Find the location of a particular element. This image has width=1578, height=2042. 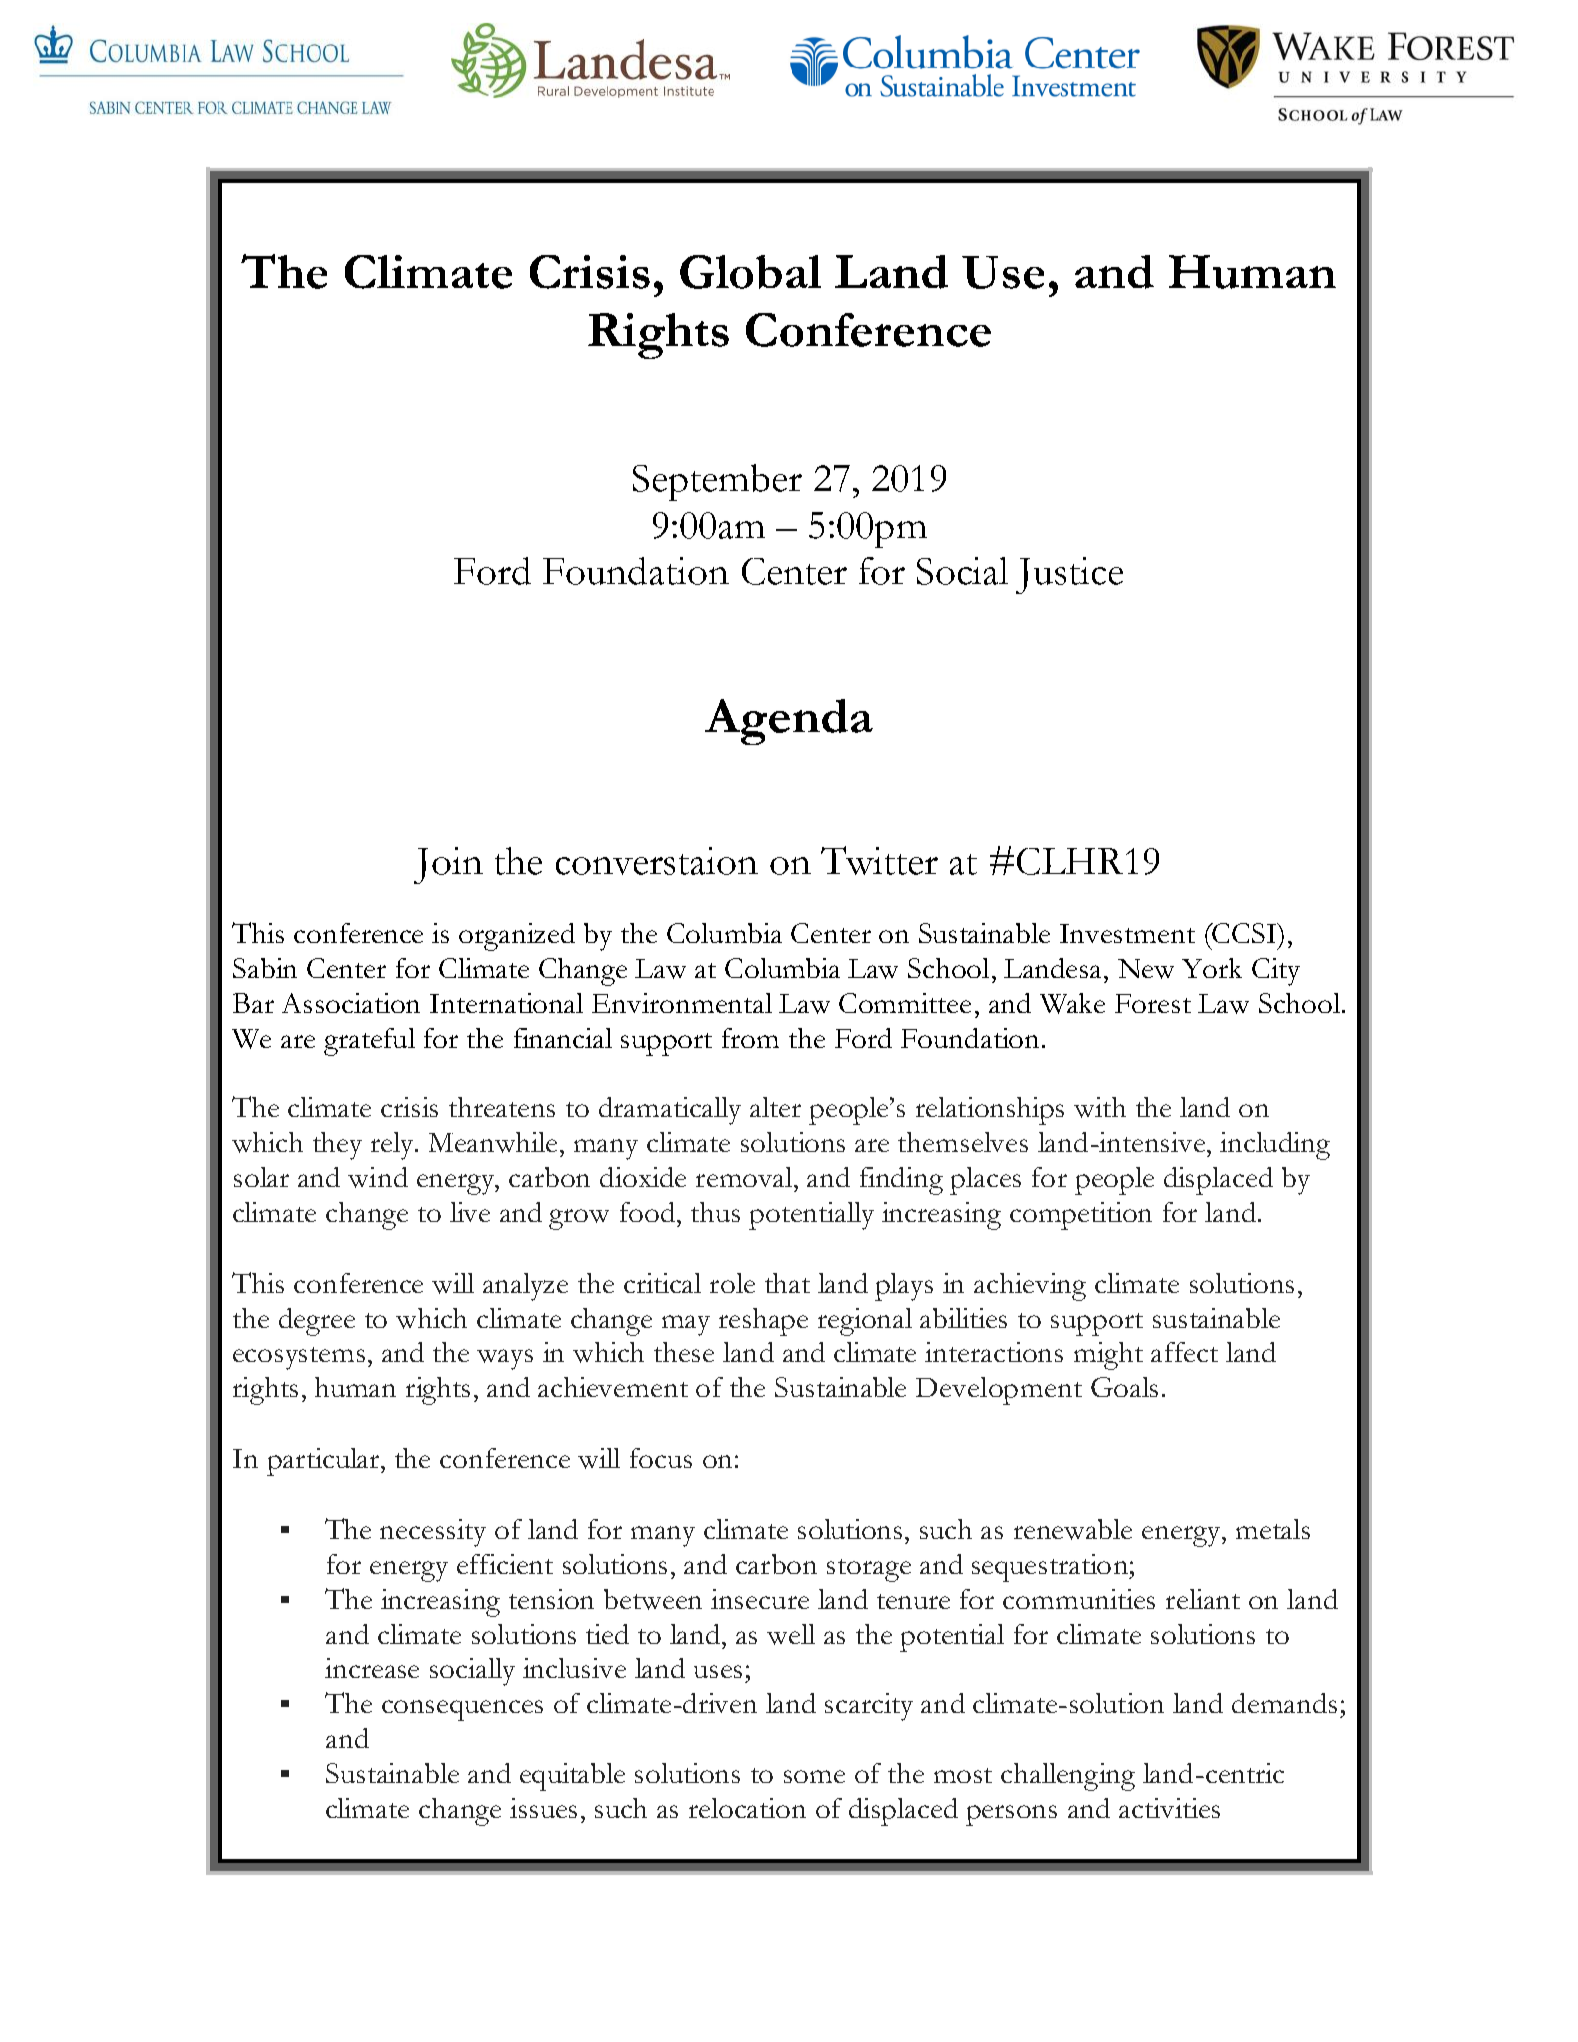

consequences is located at coordinates (462, 1710).
